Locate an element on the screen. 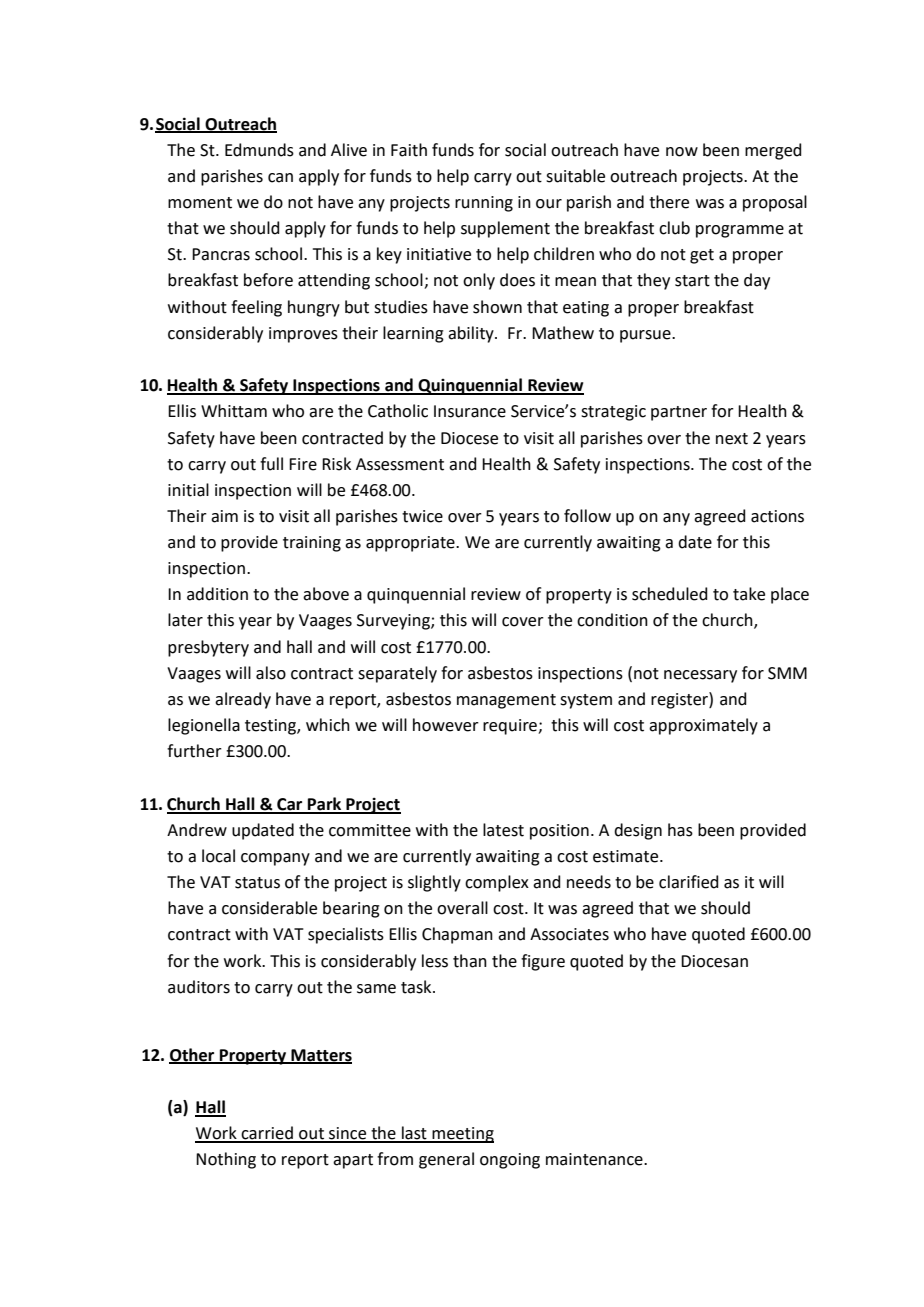 The image size is (924, 1307). running is located at coordinates (484, 204).
